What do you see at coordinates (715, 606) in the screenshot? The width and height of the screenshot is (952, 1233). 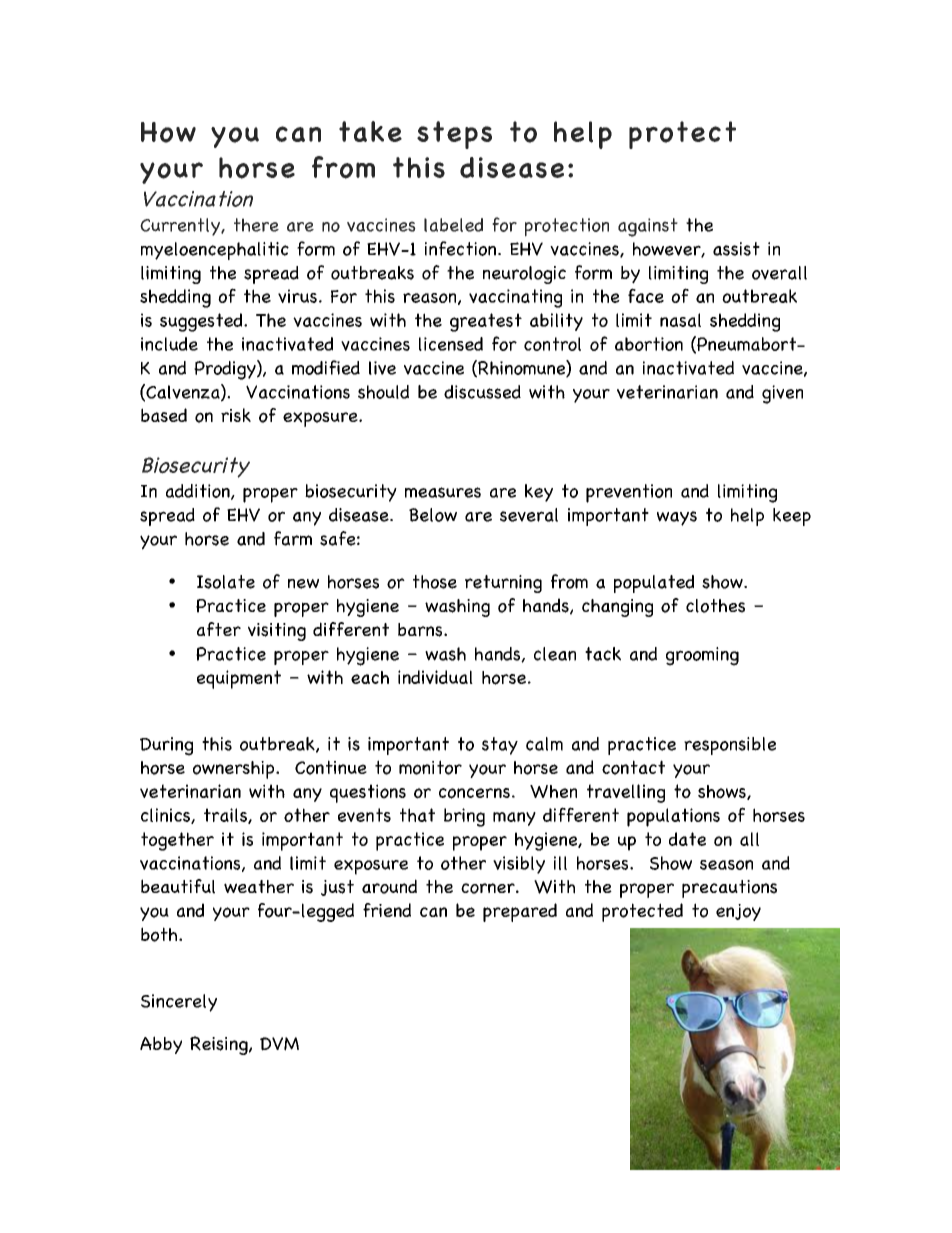 I see `clothes` at bounding box center [715, 606].
